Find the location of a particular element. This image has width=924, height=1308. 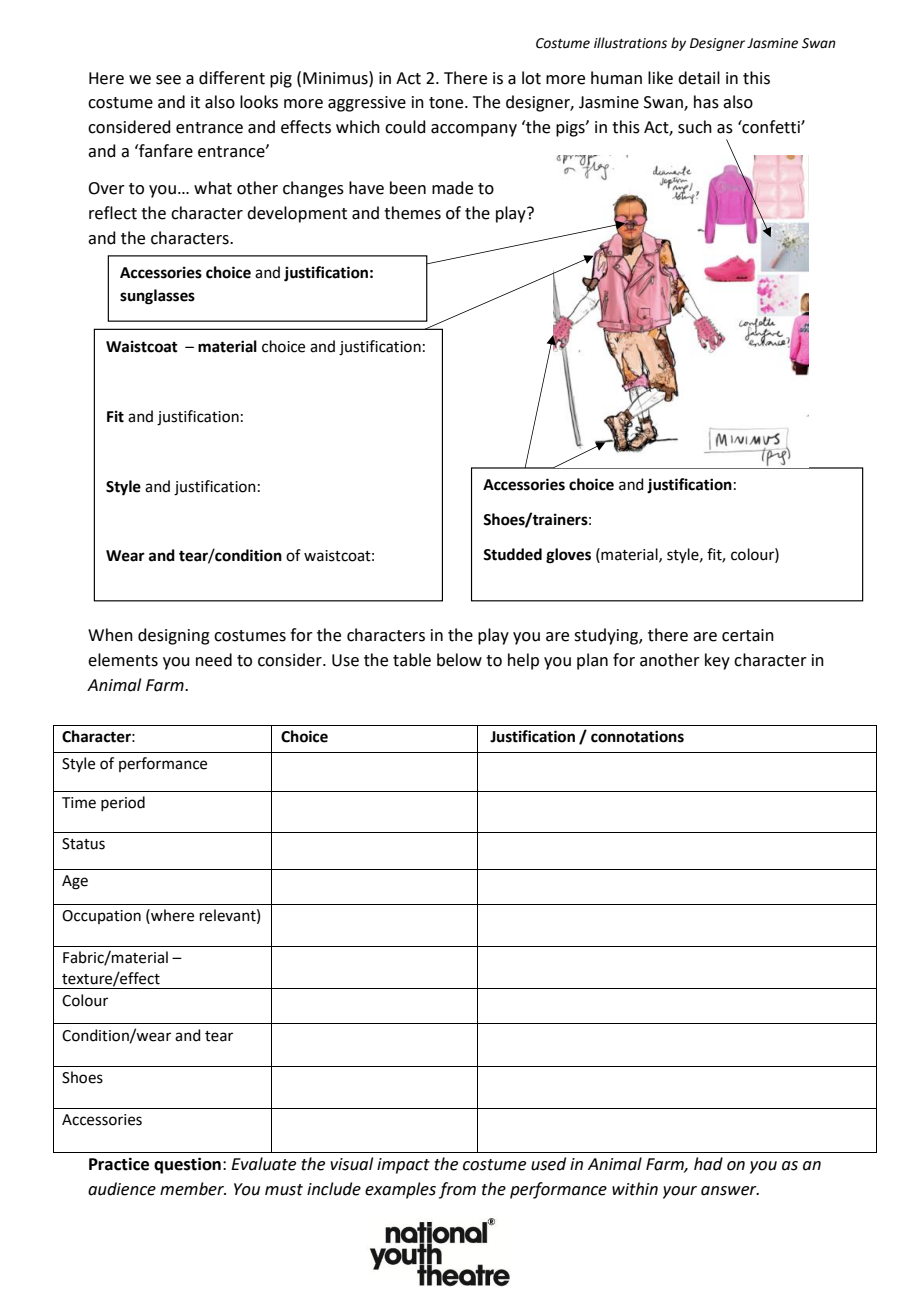

see is located at coordinates (168, 80).
